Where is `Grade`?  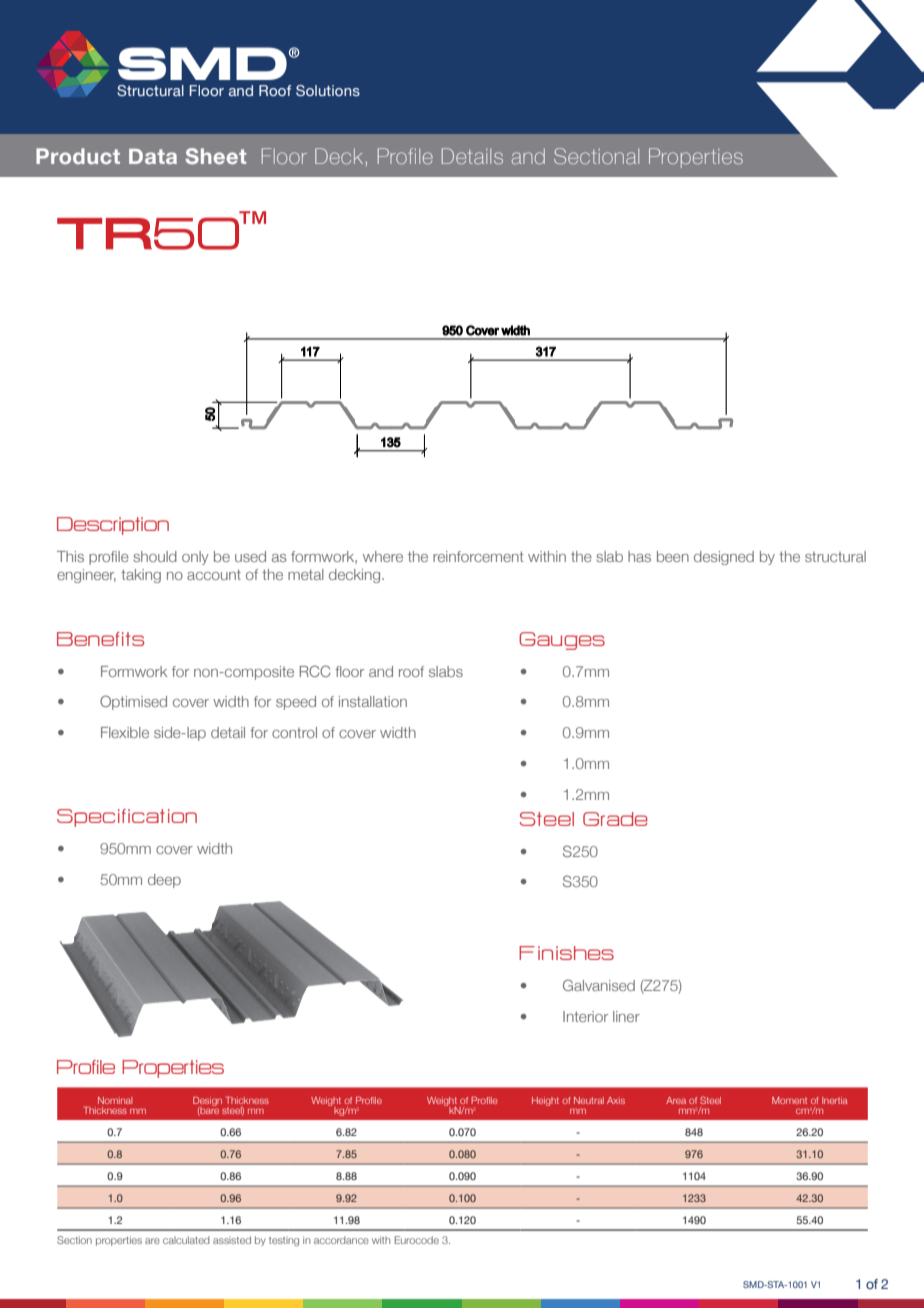 Grade is located at coordinates (615, 819).
